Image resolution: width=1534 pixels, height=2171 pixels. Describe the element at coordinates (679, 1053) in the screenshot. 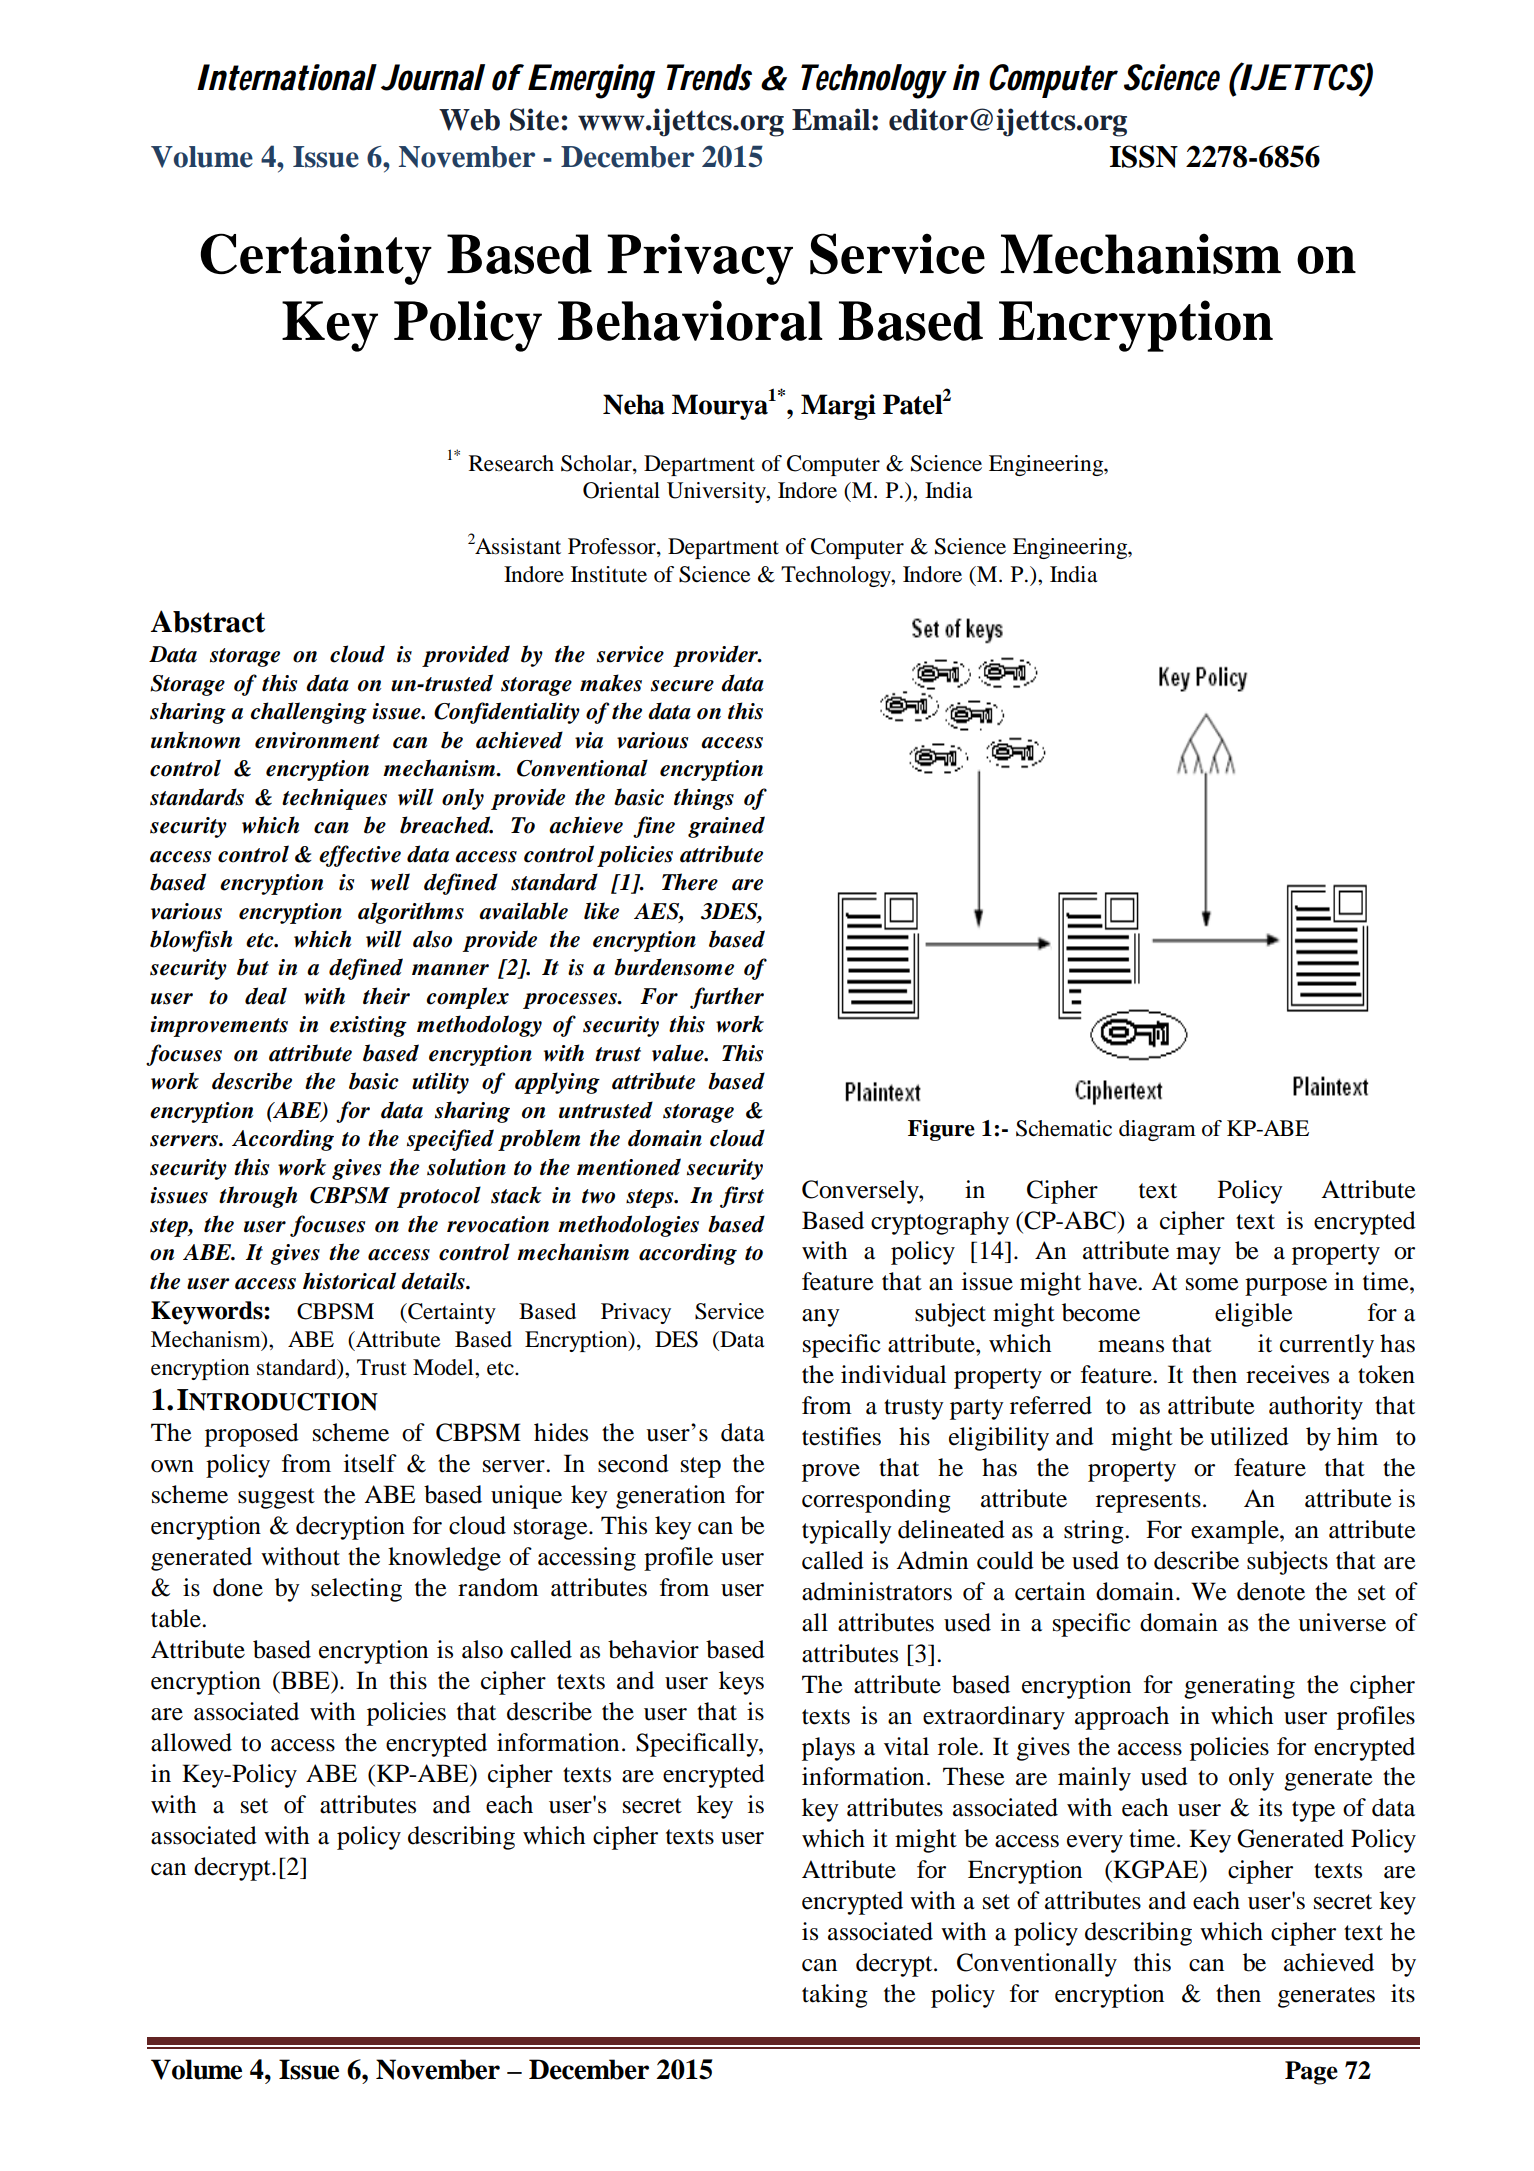

I see `value` at that location.
